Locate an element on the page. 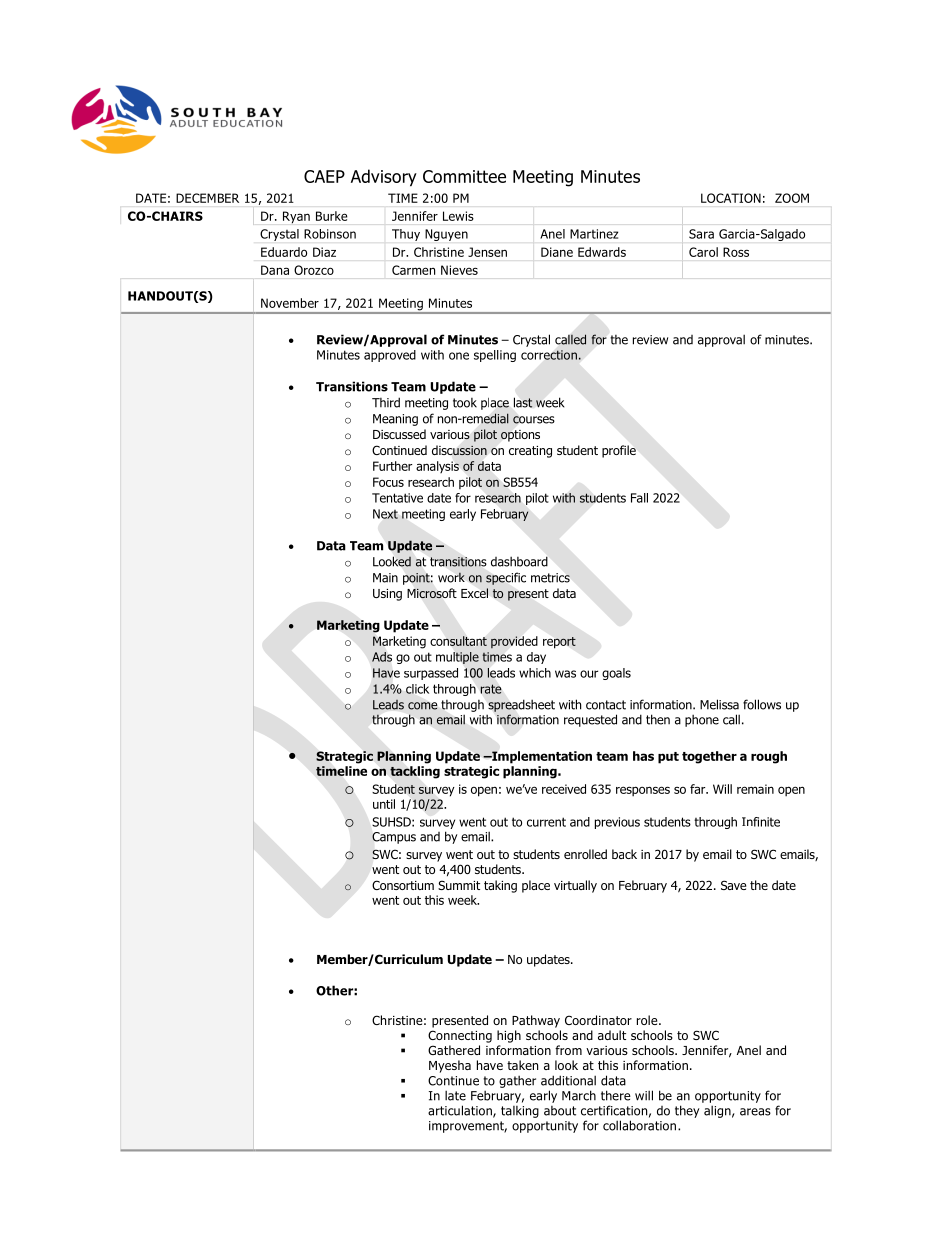 This page has height=1233, width=952. late is located at coordinates (455, 1095).
